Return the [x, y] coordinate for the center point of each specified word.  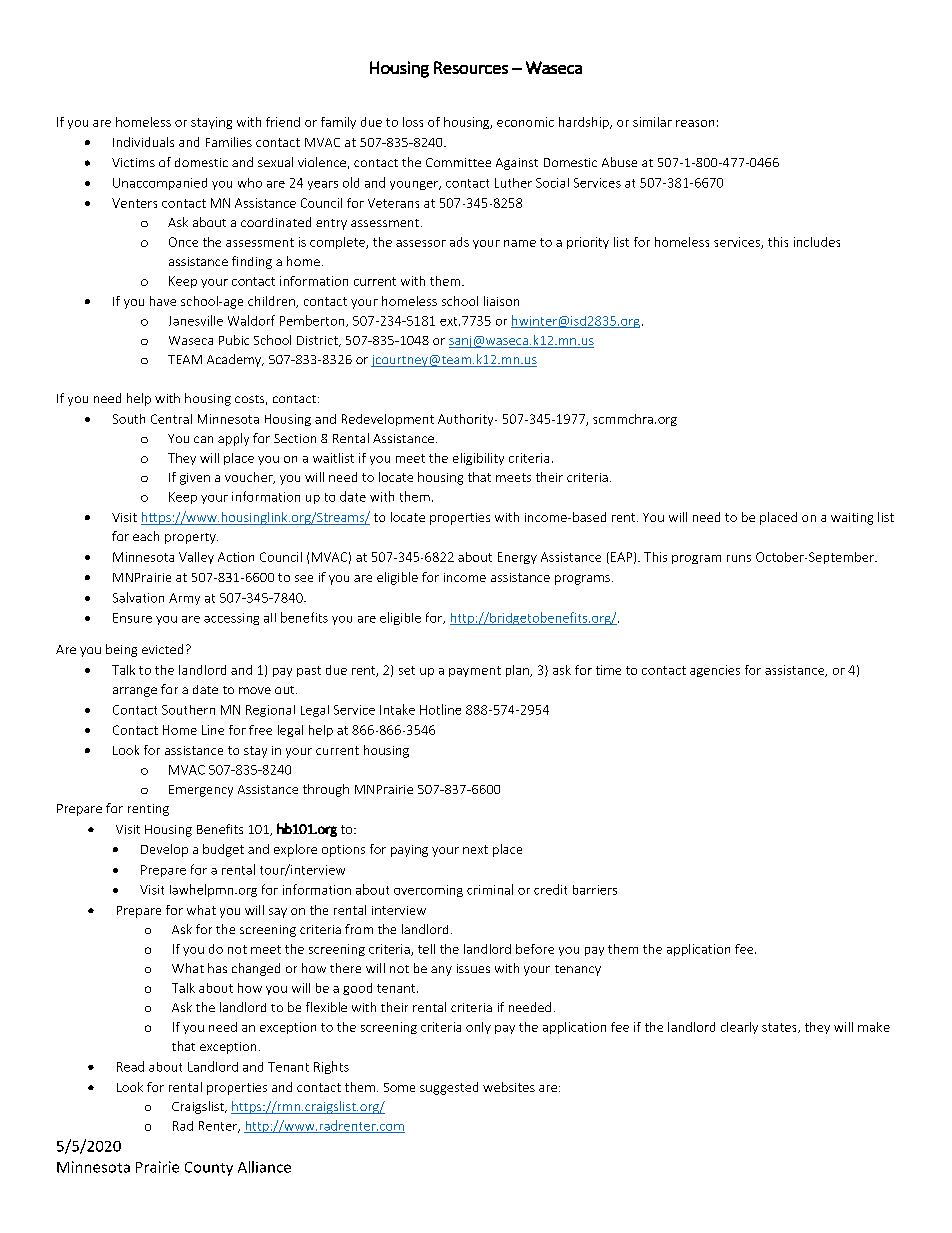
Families [229, 142]
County [209, 1169]
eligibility [478, 459]
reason [695, 123]
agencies [715, 671]
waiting [852, 519]
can [203, 439]
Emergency [201, 791]
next [475, 849]
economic [525, 122]
